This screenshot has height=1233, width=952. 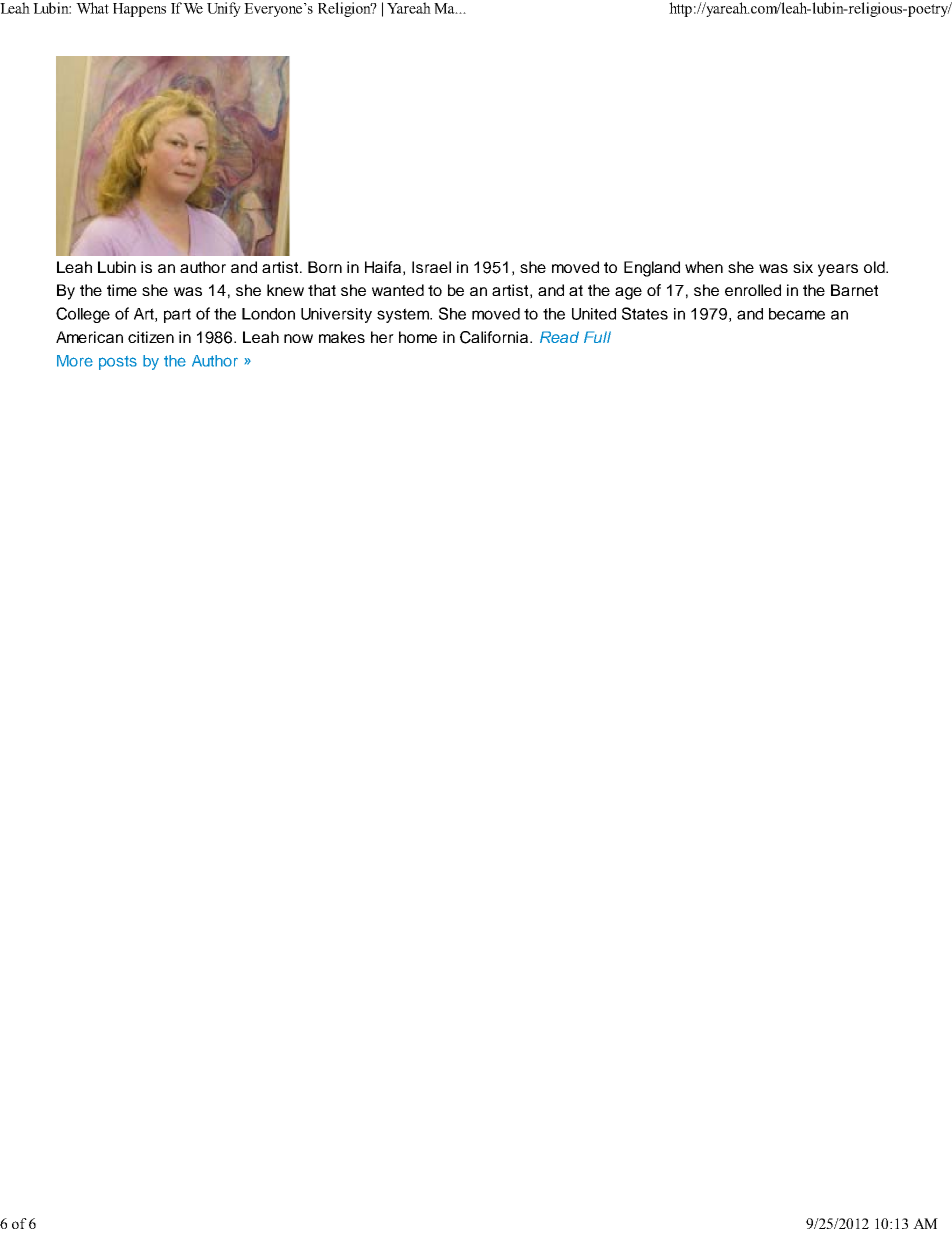 What do you see at coordinates (139, 10) in the screenshot?
I see `Happens` at bounding box center [139, 10].
